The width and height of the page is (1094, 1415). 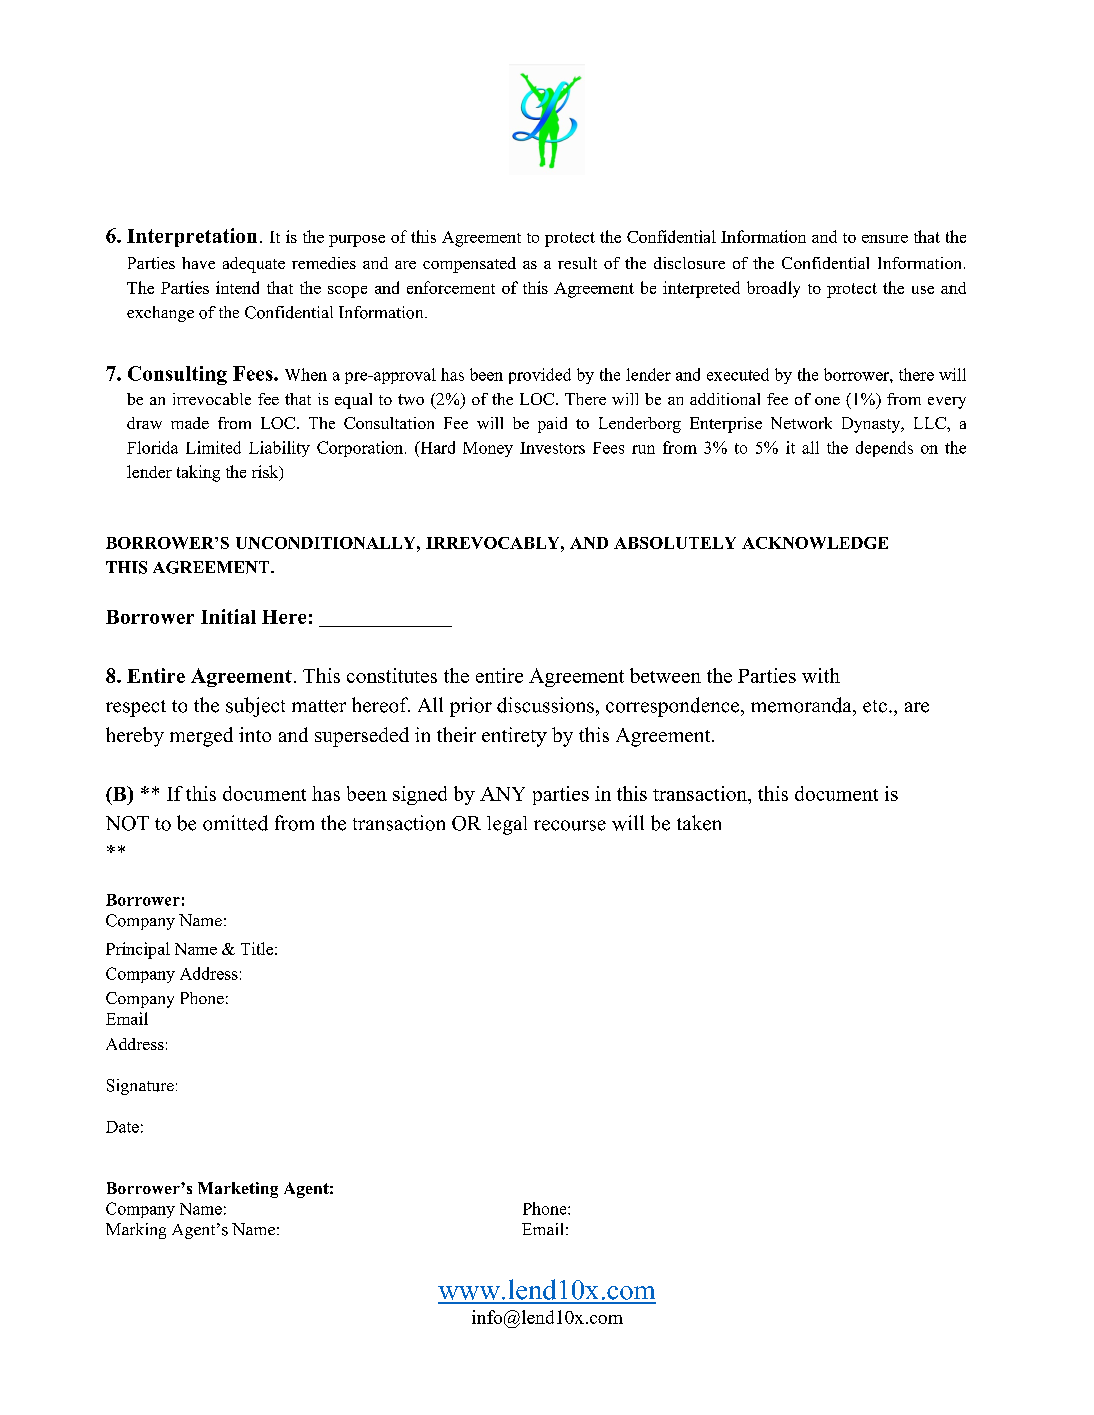 What do you see at coordinates (699, 823) in the page?
I see `taken` at bounding box center [699, 823].
